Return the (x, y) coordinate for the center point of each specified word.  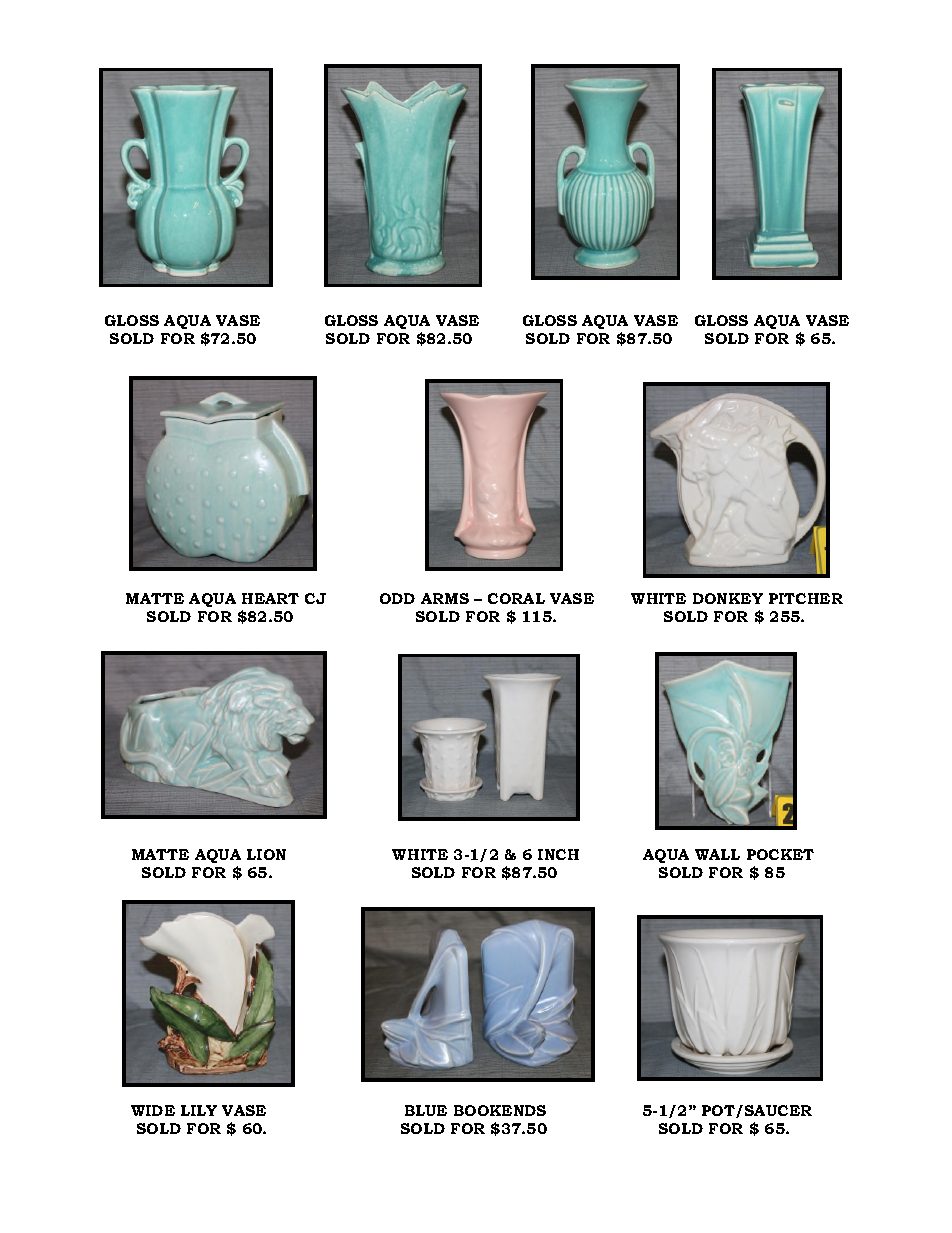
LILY (199, 1110)
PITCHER (806, 598)
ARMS (445, 598)
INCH (558, 854)
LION (266, 854)
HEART (270, 598)
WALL (717, 854)
